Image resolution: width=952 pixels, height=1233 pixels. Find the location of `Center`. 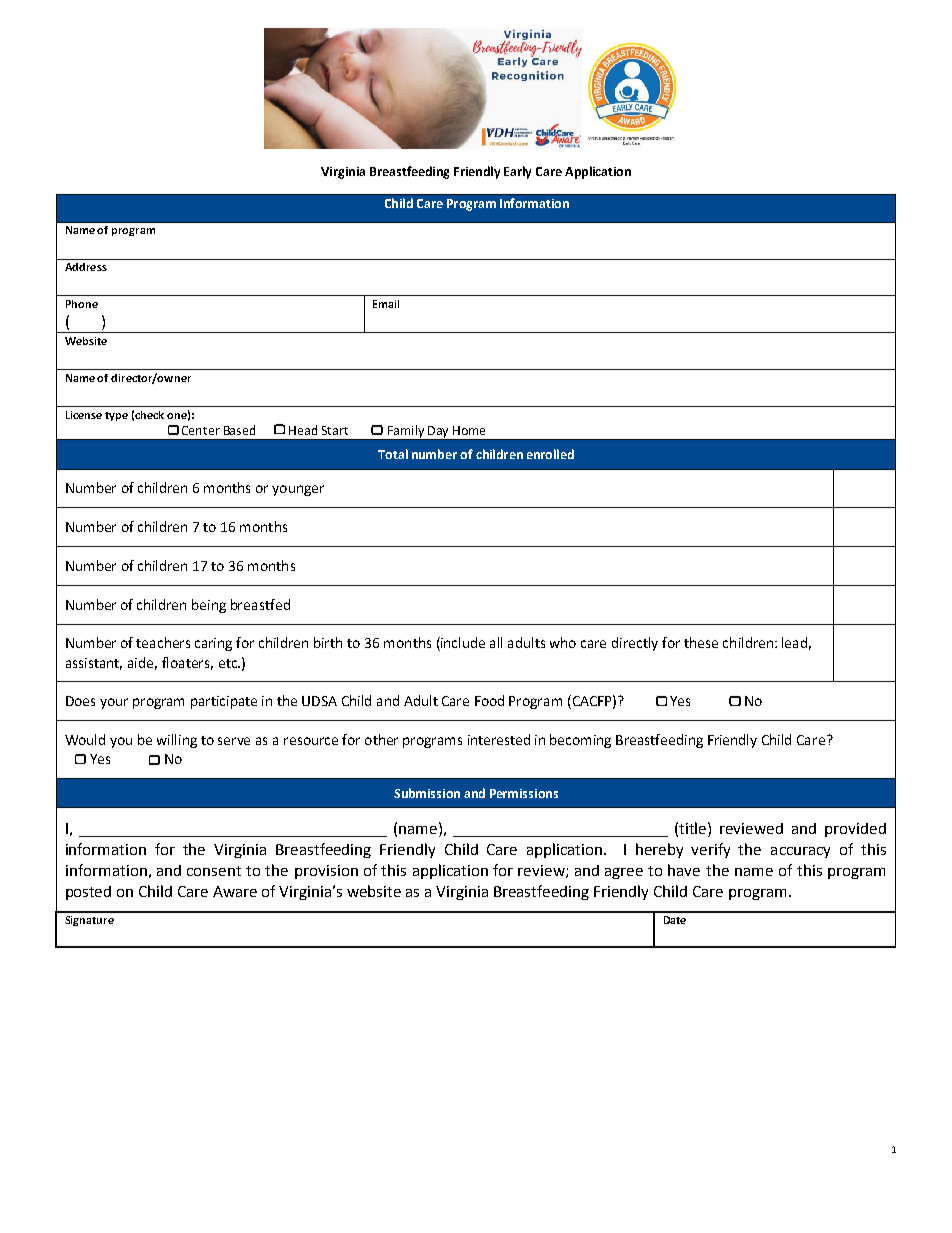

Center is located at coordinates (201, 430).
